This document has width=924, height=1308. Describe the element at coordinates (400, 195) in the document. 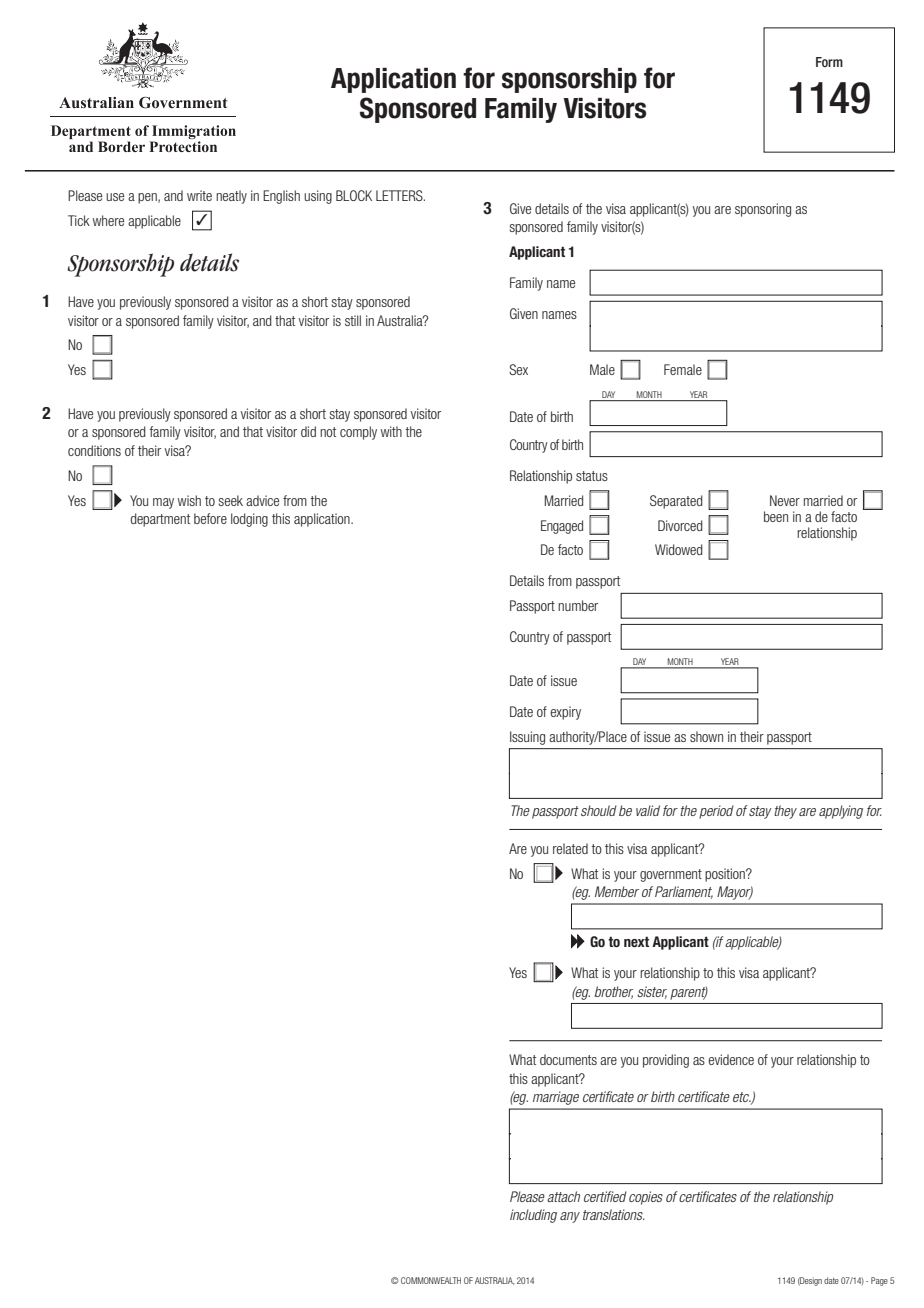

I see `LETTERS` at that location.
